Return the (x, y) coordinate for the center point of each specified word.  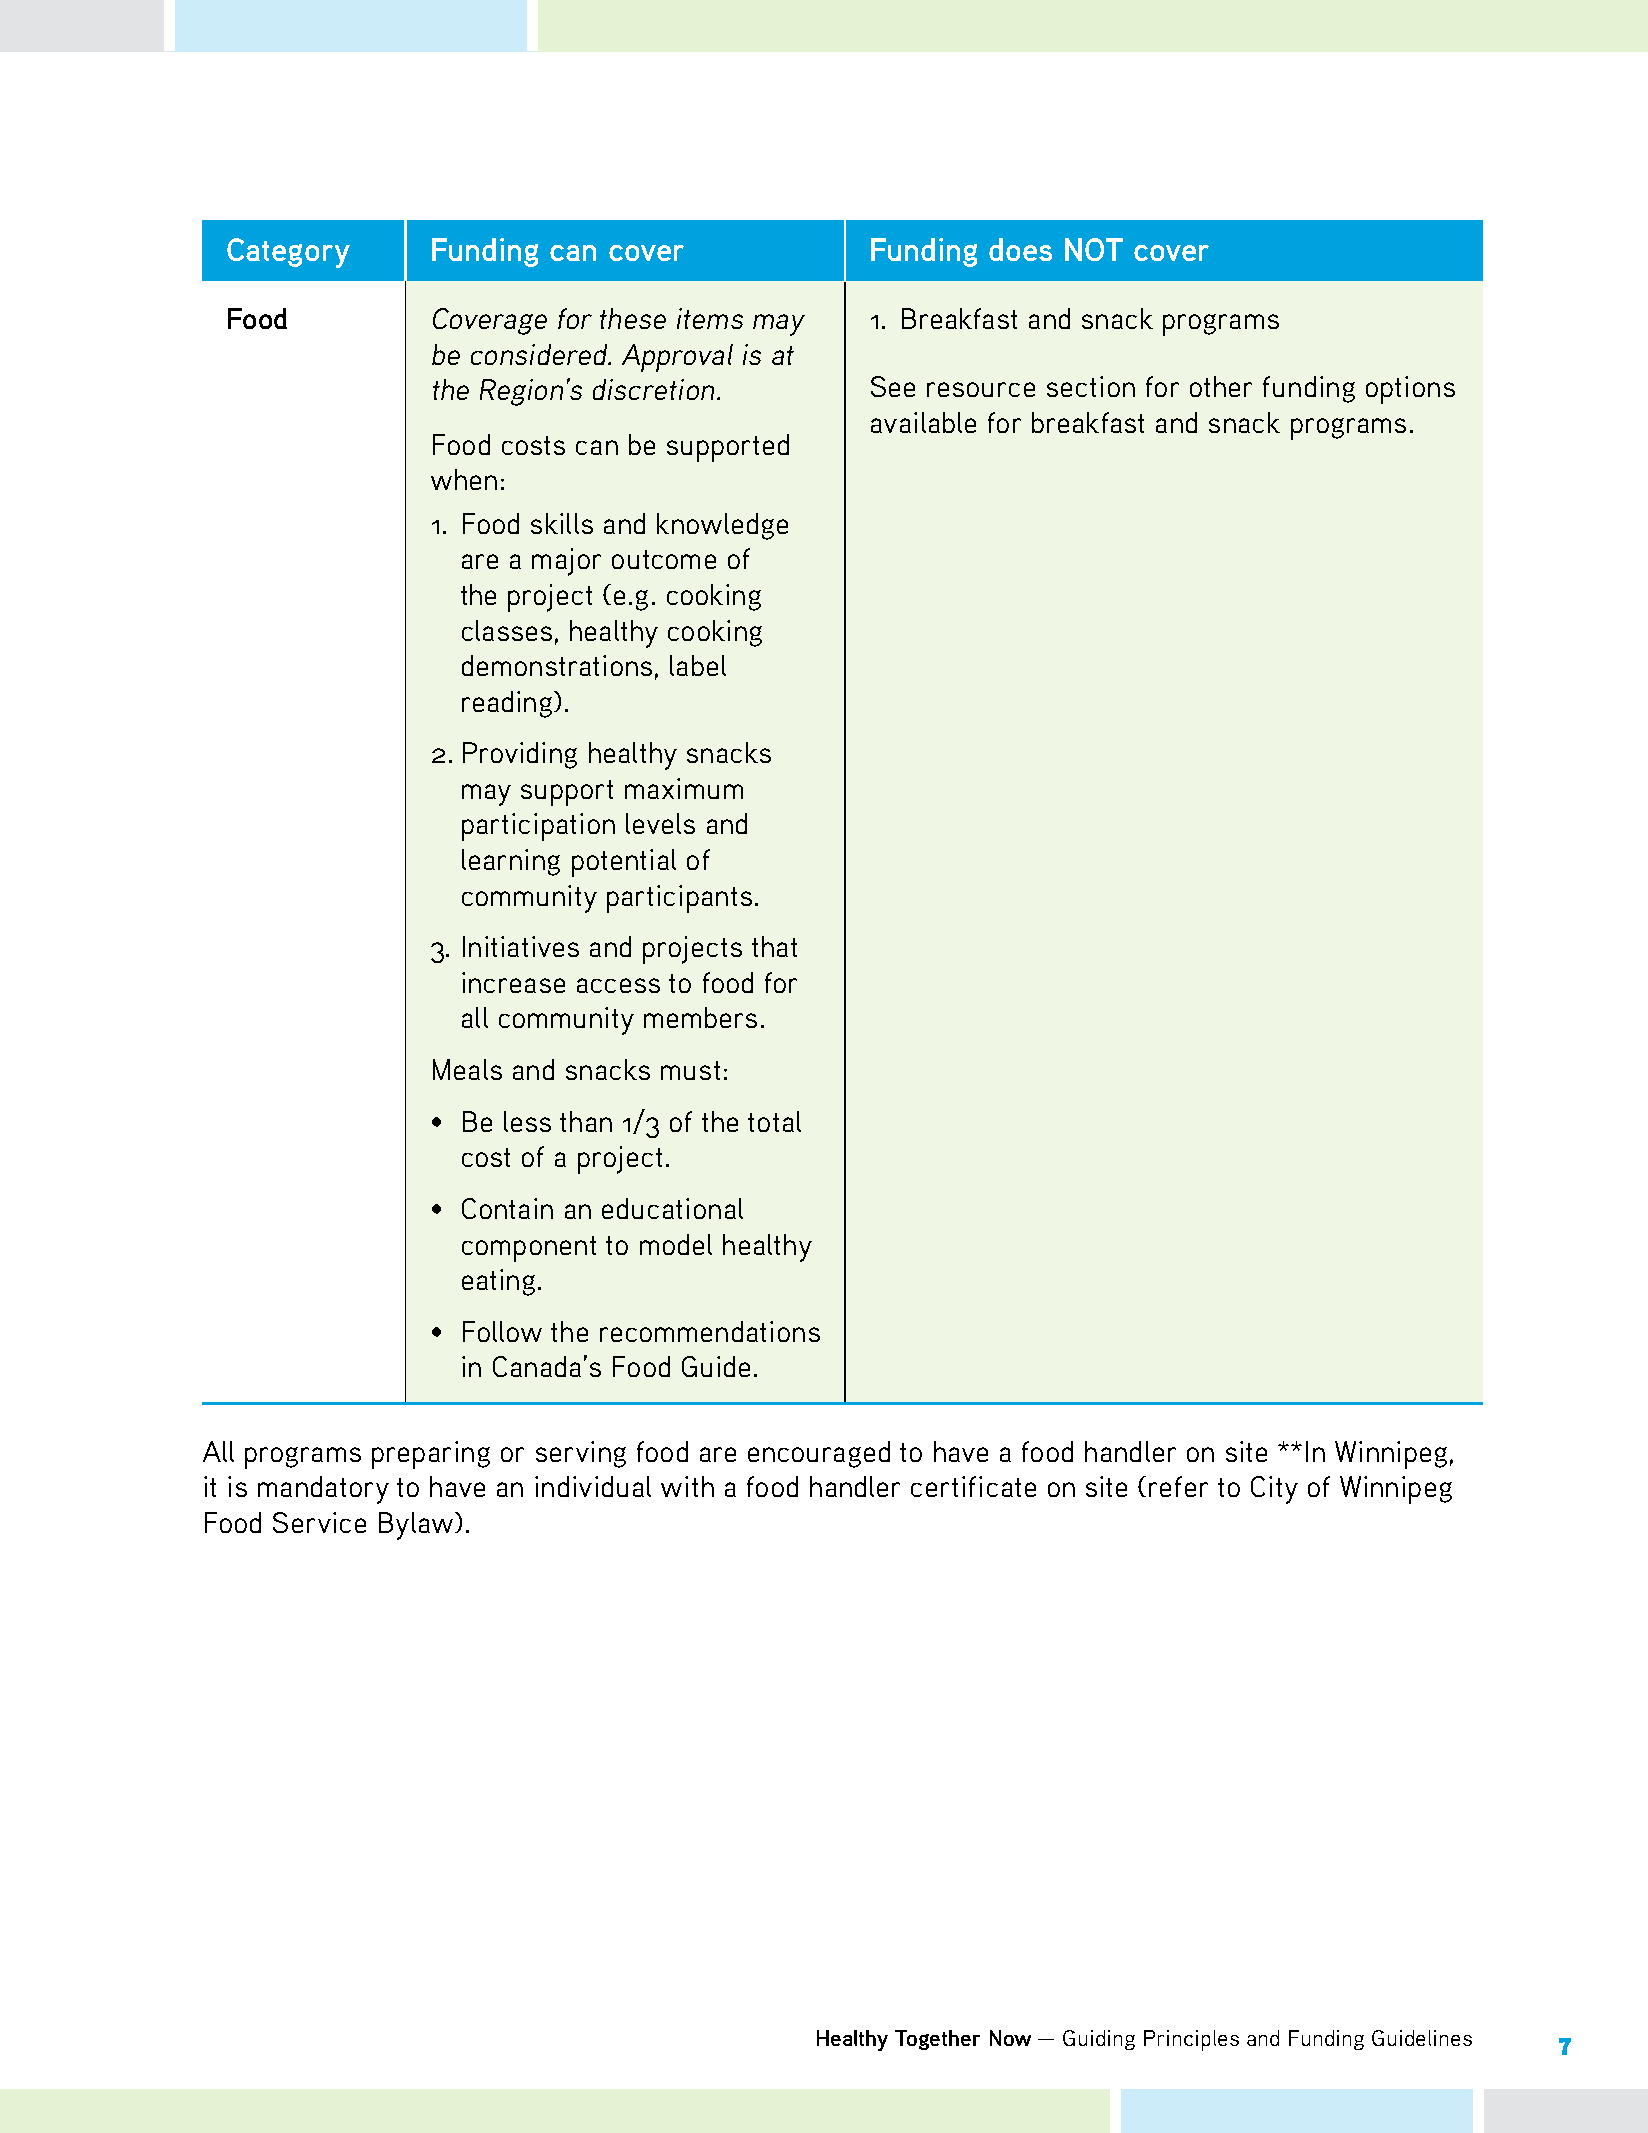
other (1221, 386)
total (774, 1121)
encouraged (819, 1454)
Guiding (1099, 2040)
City (1274, 1490)
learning (511, 862)
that (774, 946)
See (893, 386)
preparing (431, 1455)
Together (937, 2040)
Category (288, 253)
